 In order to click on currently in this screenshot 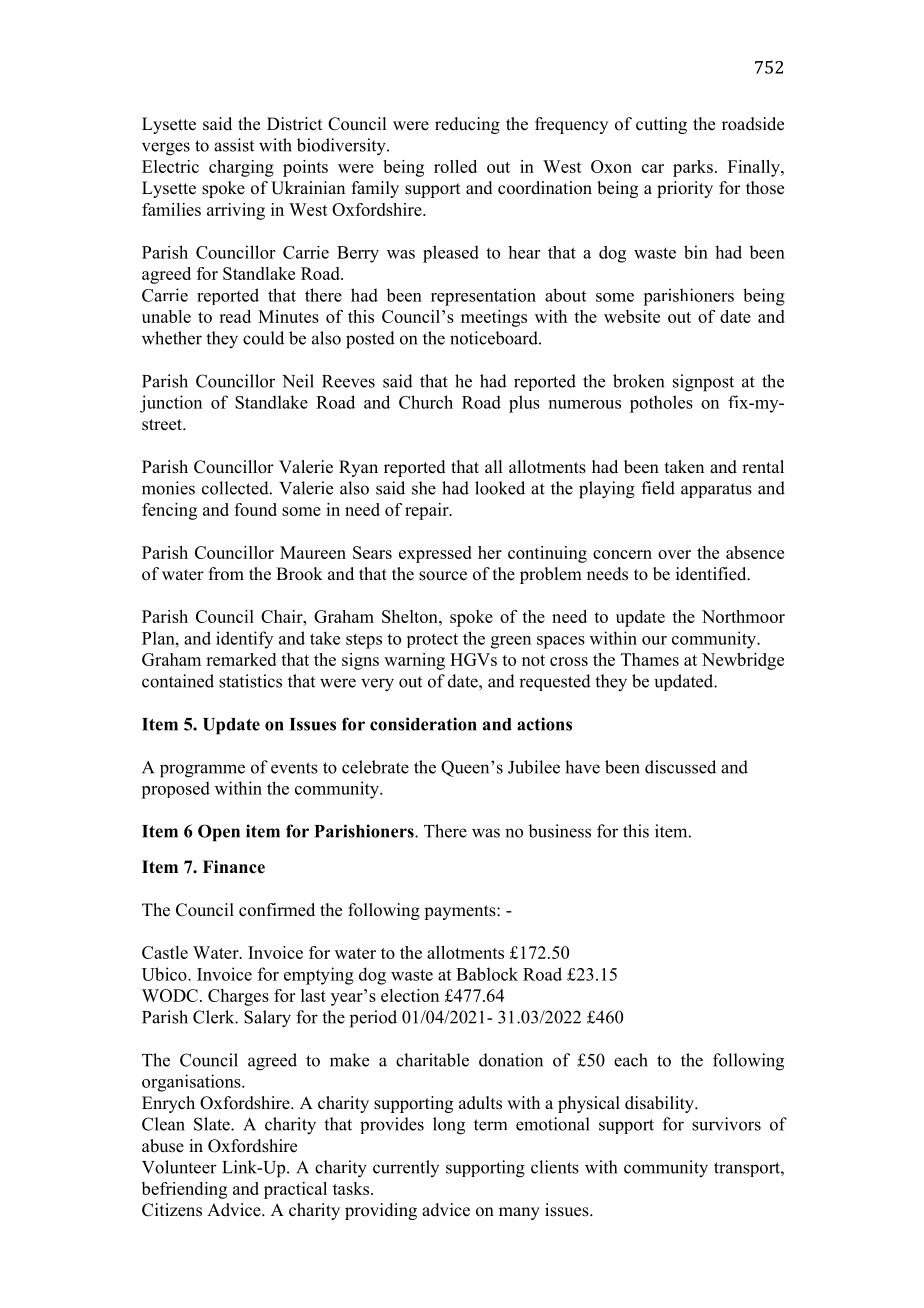, I will do `click(406, 1168)`.
